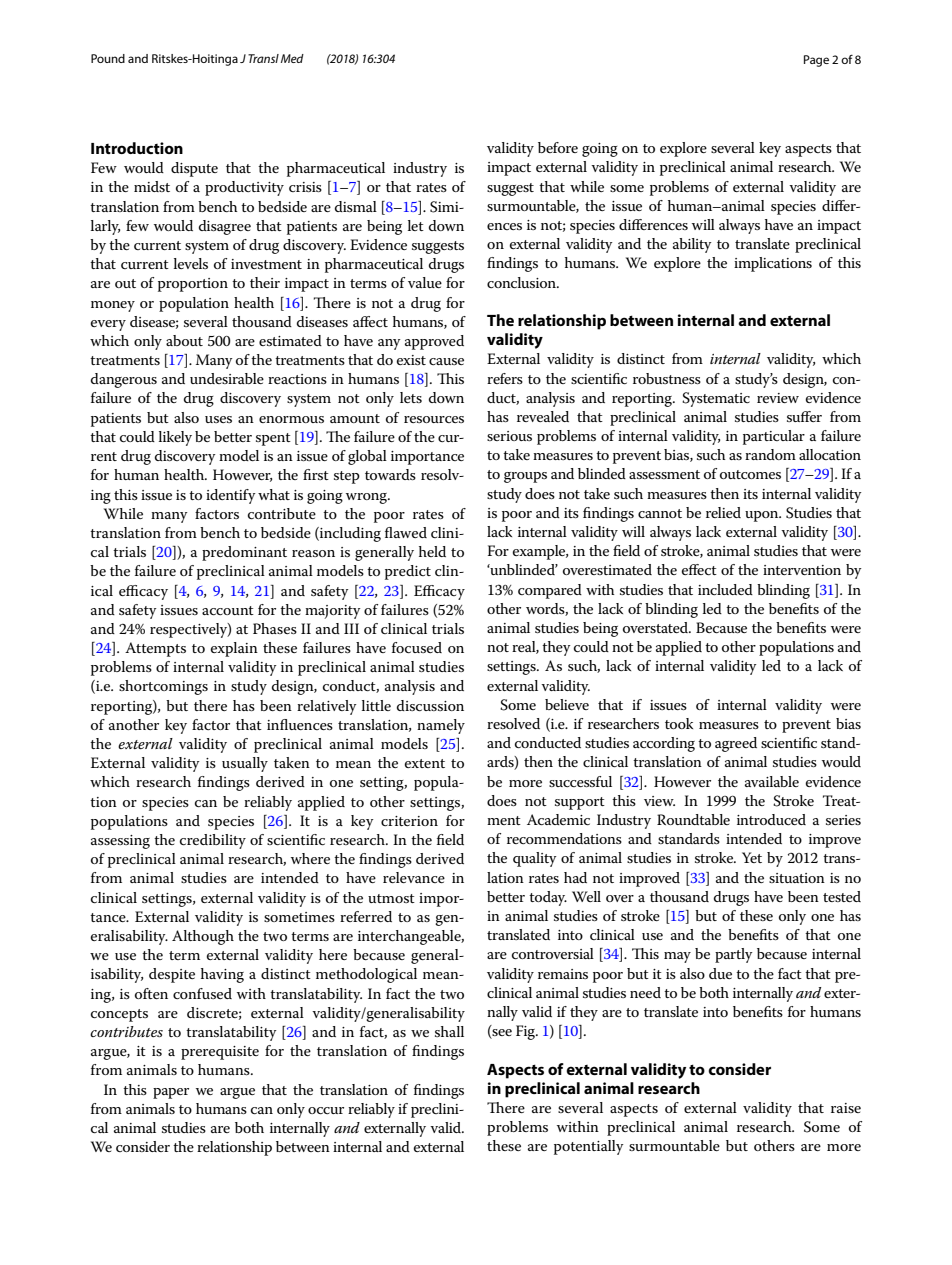 The width and height of the screenshot is (952, 1265). Describe the element at coordinates (434, 342) in the screenshot. I see `approved` at that location.
